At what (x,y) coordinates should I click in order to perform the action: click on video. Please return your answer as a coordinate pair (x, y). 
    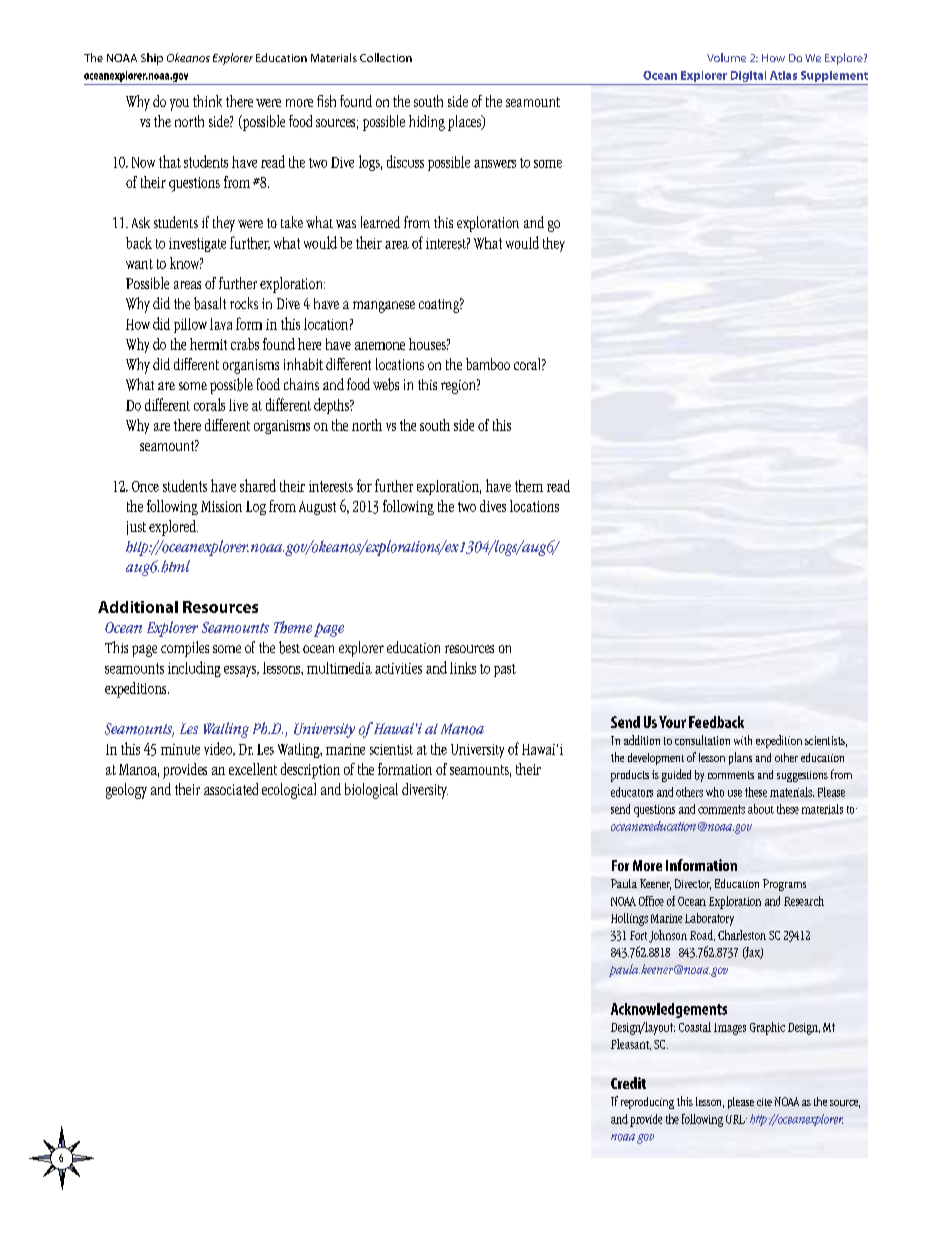
    Looking at the image, I should click on (219, 749).
